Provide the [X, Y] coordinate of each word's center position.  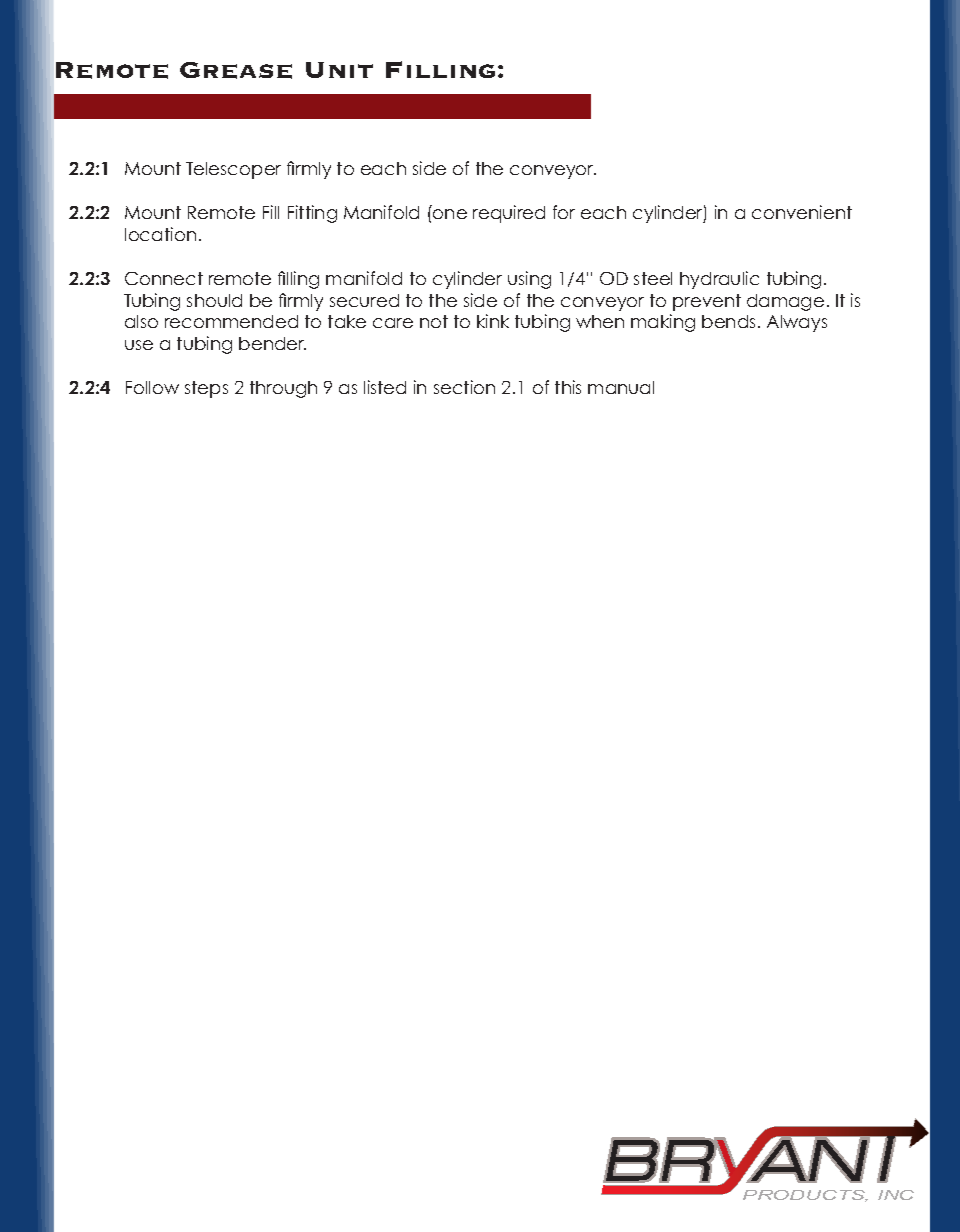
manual [621, 387]
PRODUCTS [805, 1196]
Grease [236, 70]
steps [206, 389]
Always [797, 323]
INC [896, 1195]
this [568, 387]
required [509, 214]
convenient [802, 212]
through [283, 389]
